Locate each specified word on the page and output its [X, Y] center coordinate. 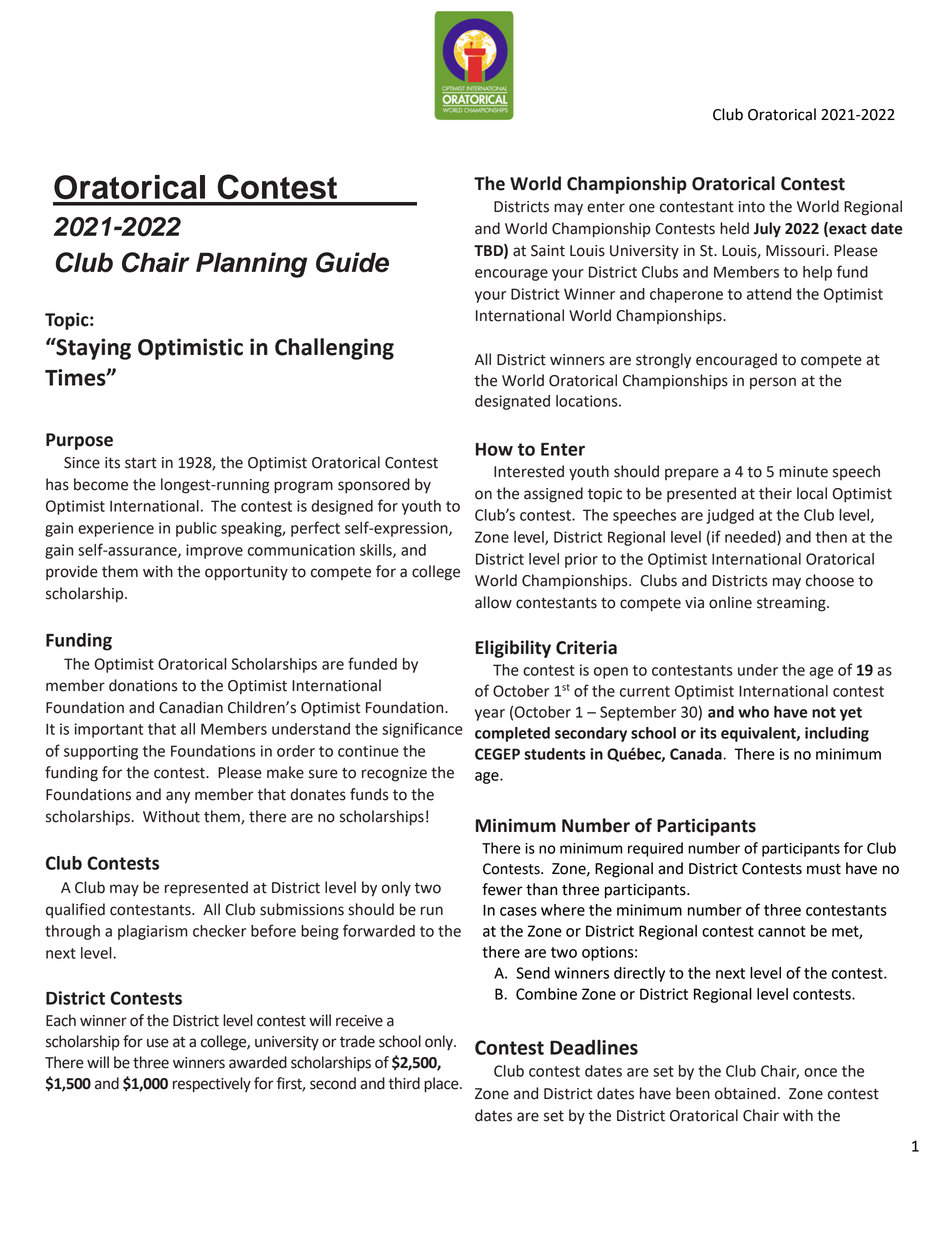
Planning [251, 265]
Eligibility [513, 649]
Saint [548, 251]
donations [143, 685]
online [730, 602]
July [767, 230]
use [158, 1043]
